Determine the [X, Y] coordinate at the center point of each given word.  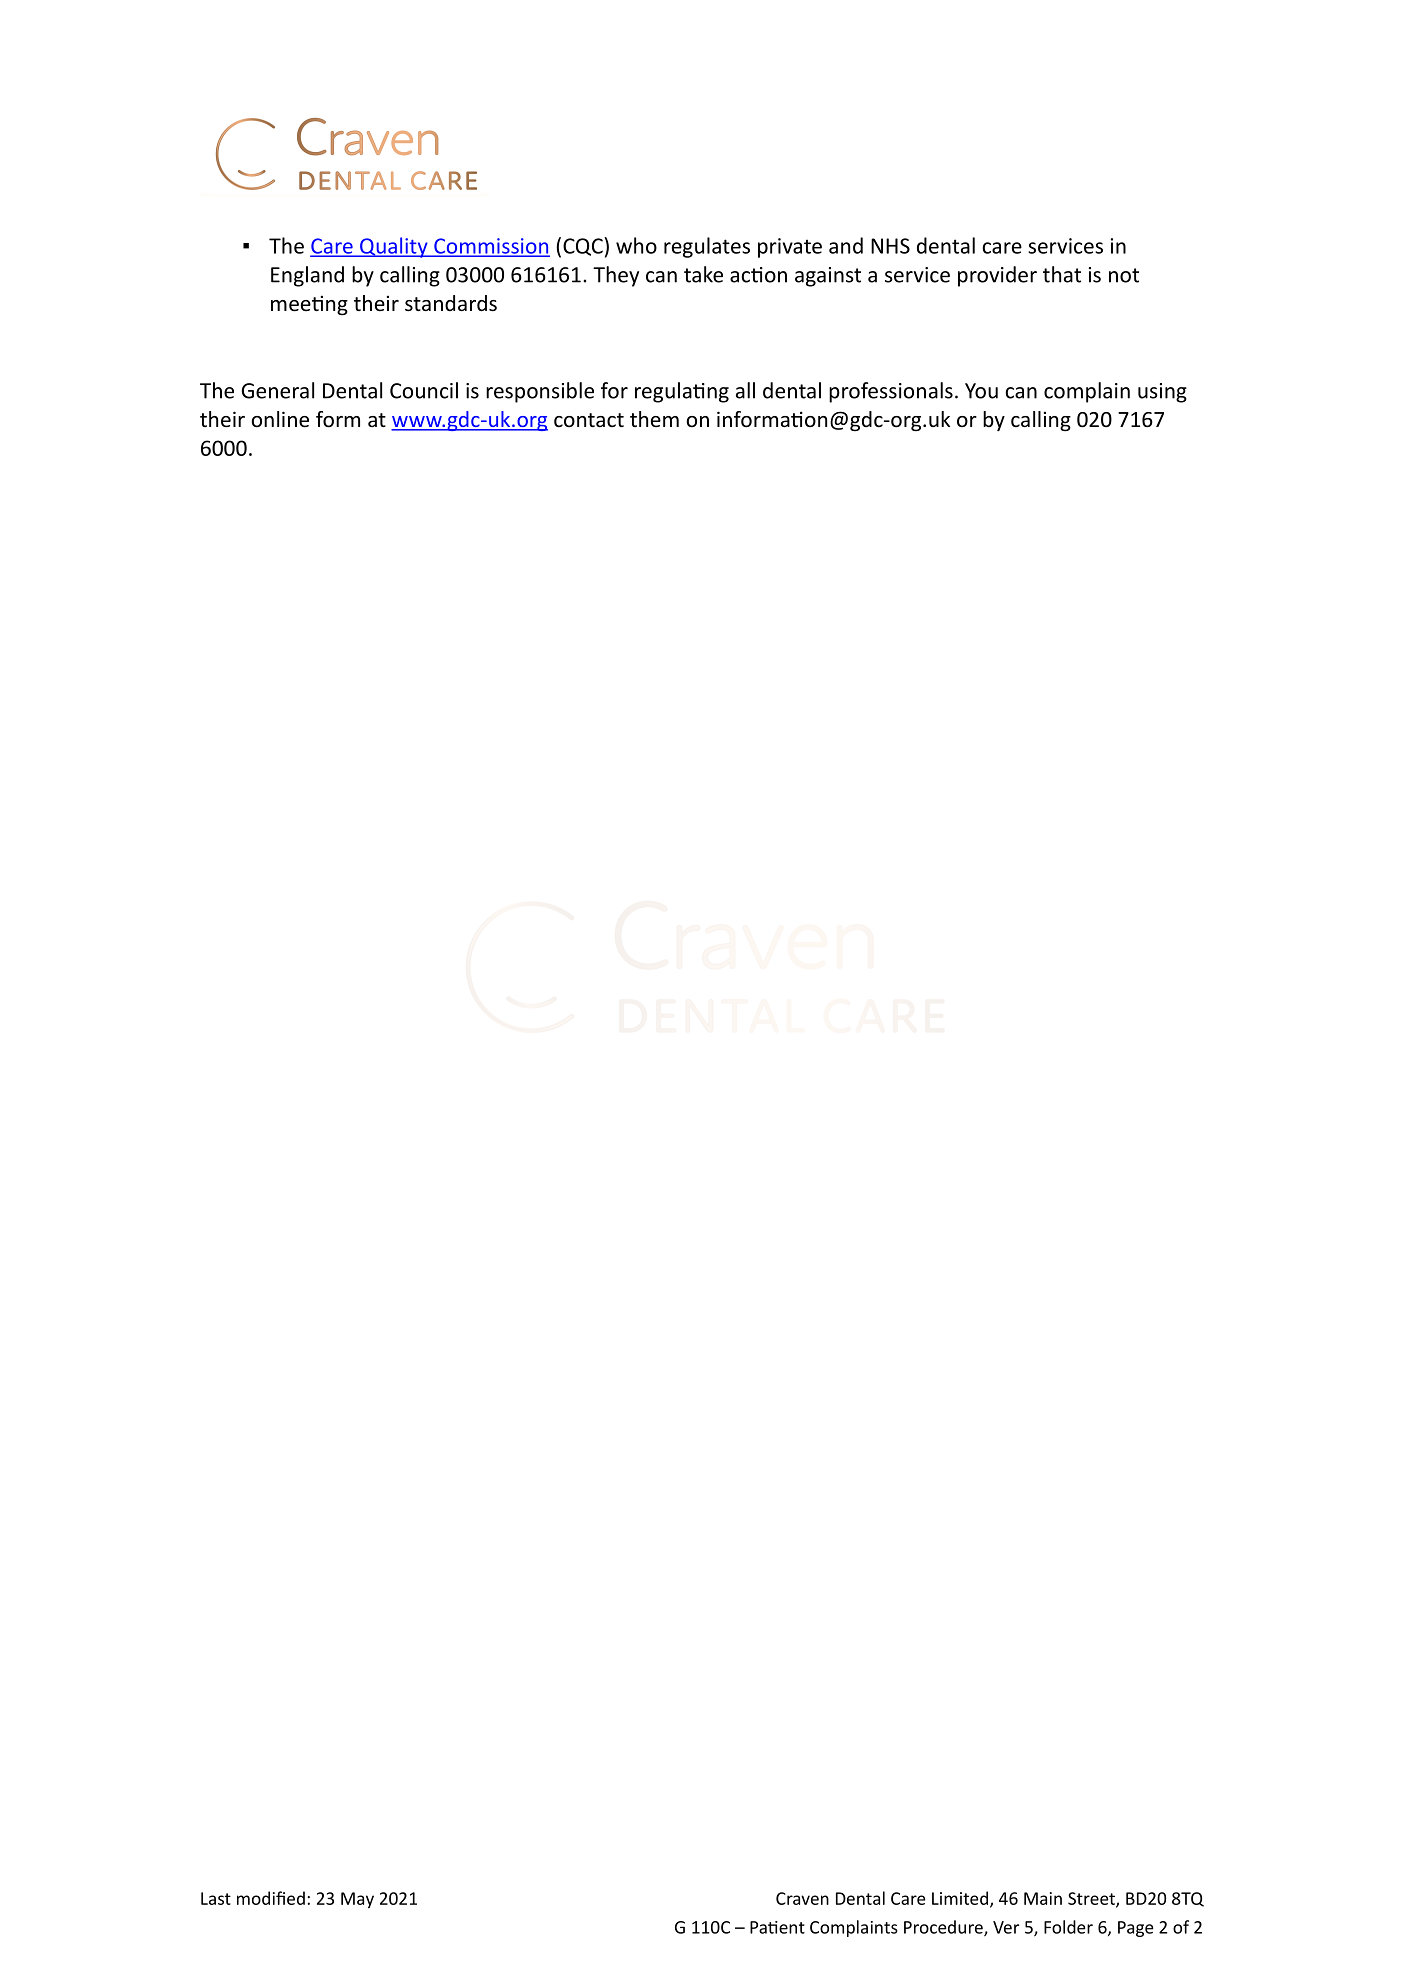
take [703, 274]
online [280, 419]
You [981, 391]
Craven [802, 1898]
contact [589, 420]
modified [271, 1898]
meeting [309, 305]
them [654, 419]
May [357, 1900]
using [1162, 393]
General [278, 390]
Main [1043, 1898]
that [1062, 274]
